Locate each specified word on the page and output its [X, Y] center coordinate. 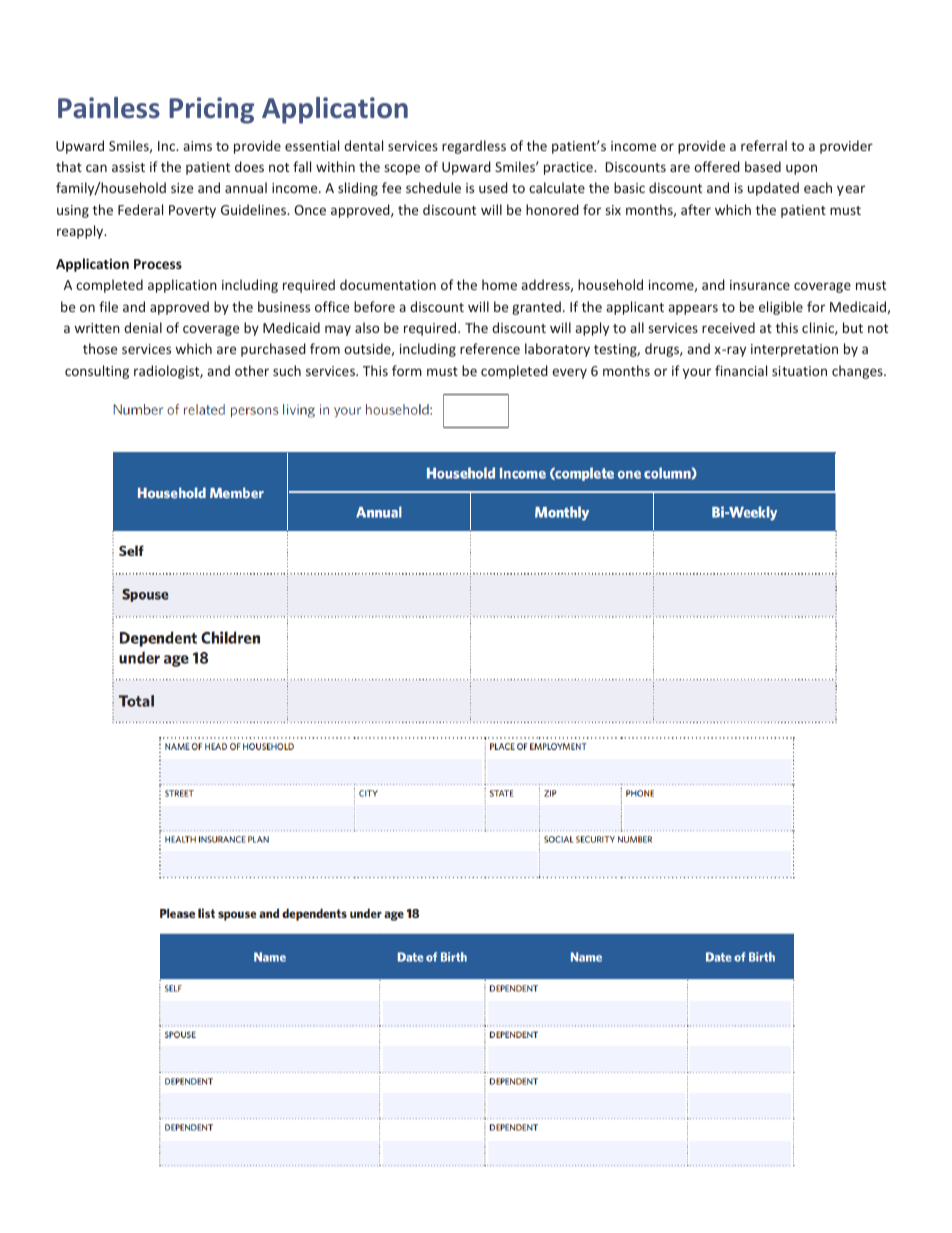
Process [158, 264]
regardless [474, 147]
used [493, 187]
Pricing [211, 110]
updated [773, 189]
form [407, 370]
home [499, 284]
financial [741, 370]
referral [764, 145]
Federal [140, 209]
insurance [760, 285]
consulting [97, 372]
